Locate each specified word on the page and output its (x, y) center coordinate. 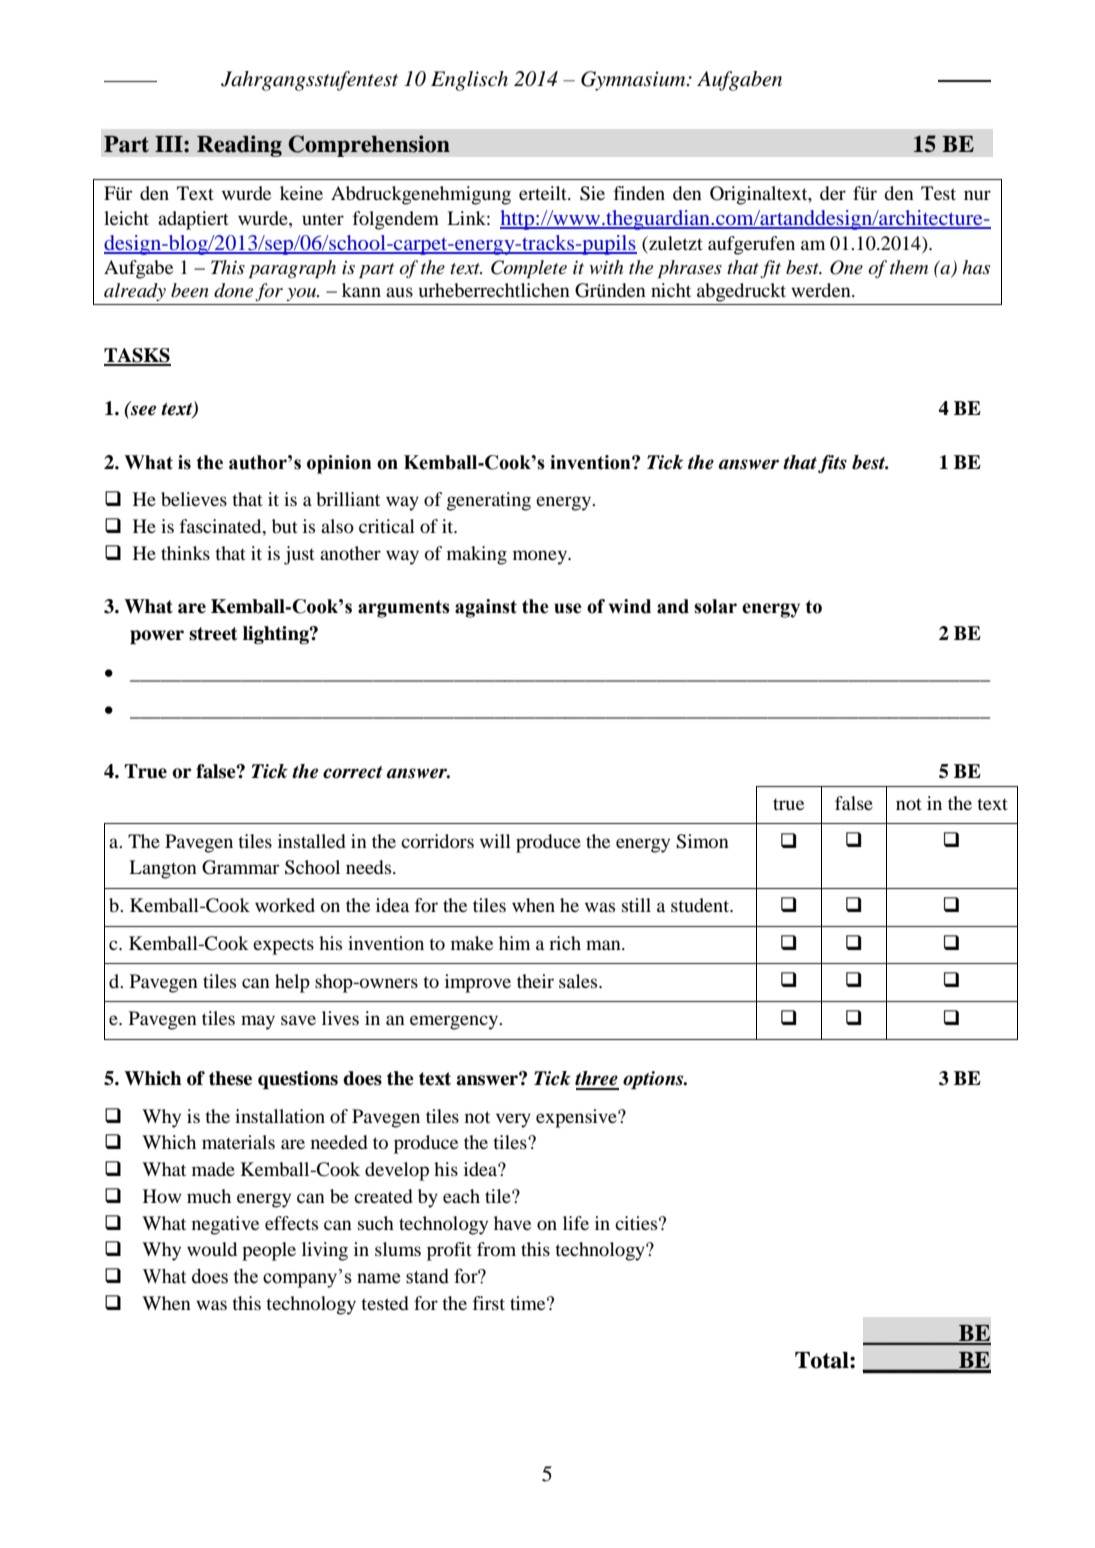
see (142, 409)
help (292, 983)
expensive (577, 1118)
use (568, 608)
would (212, 1249)
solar (715, 606)
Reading (239, 146)
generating (489, 501)
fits (832, 464)
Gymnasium (634, 81)
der (833, 193)
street (213, 634)
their (535, 981)
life (576, 1223)
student (701, 905)
